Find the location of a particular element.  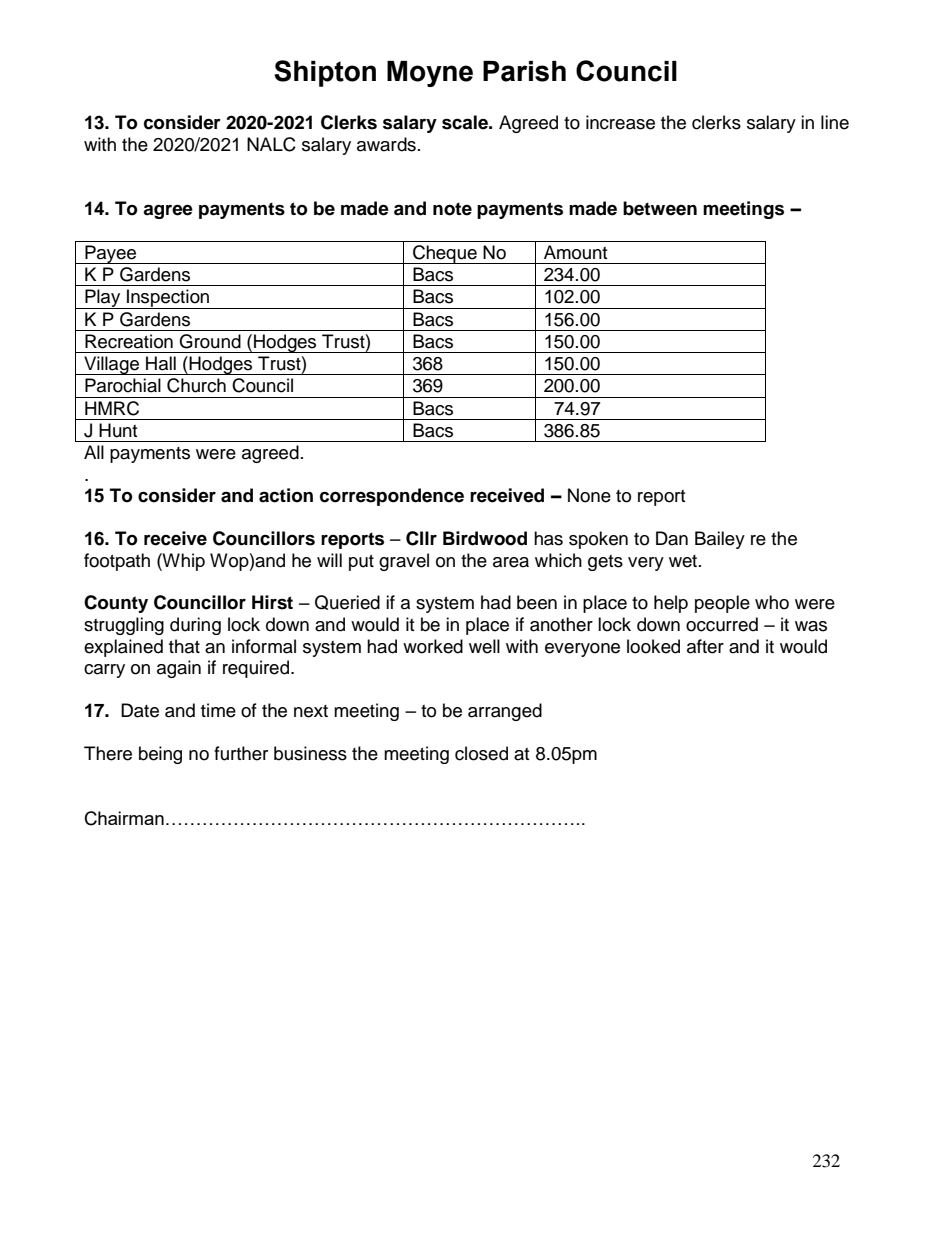

correspondence is located at coordinates (392, 497).
